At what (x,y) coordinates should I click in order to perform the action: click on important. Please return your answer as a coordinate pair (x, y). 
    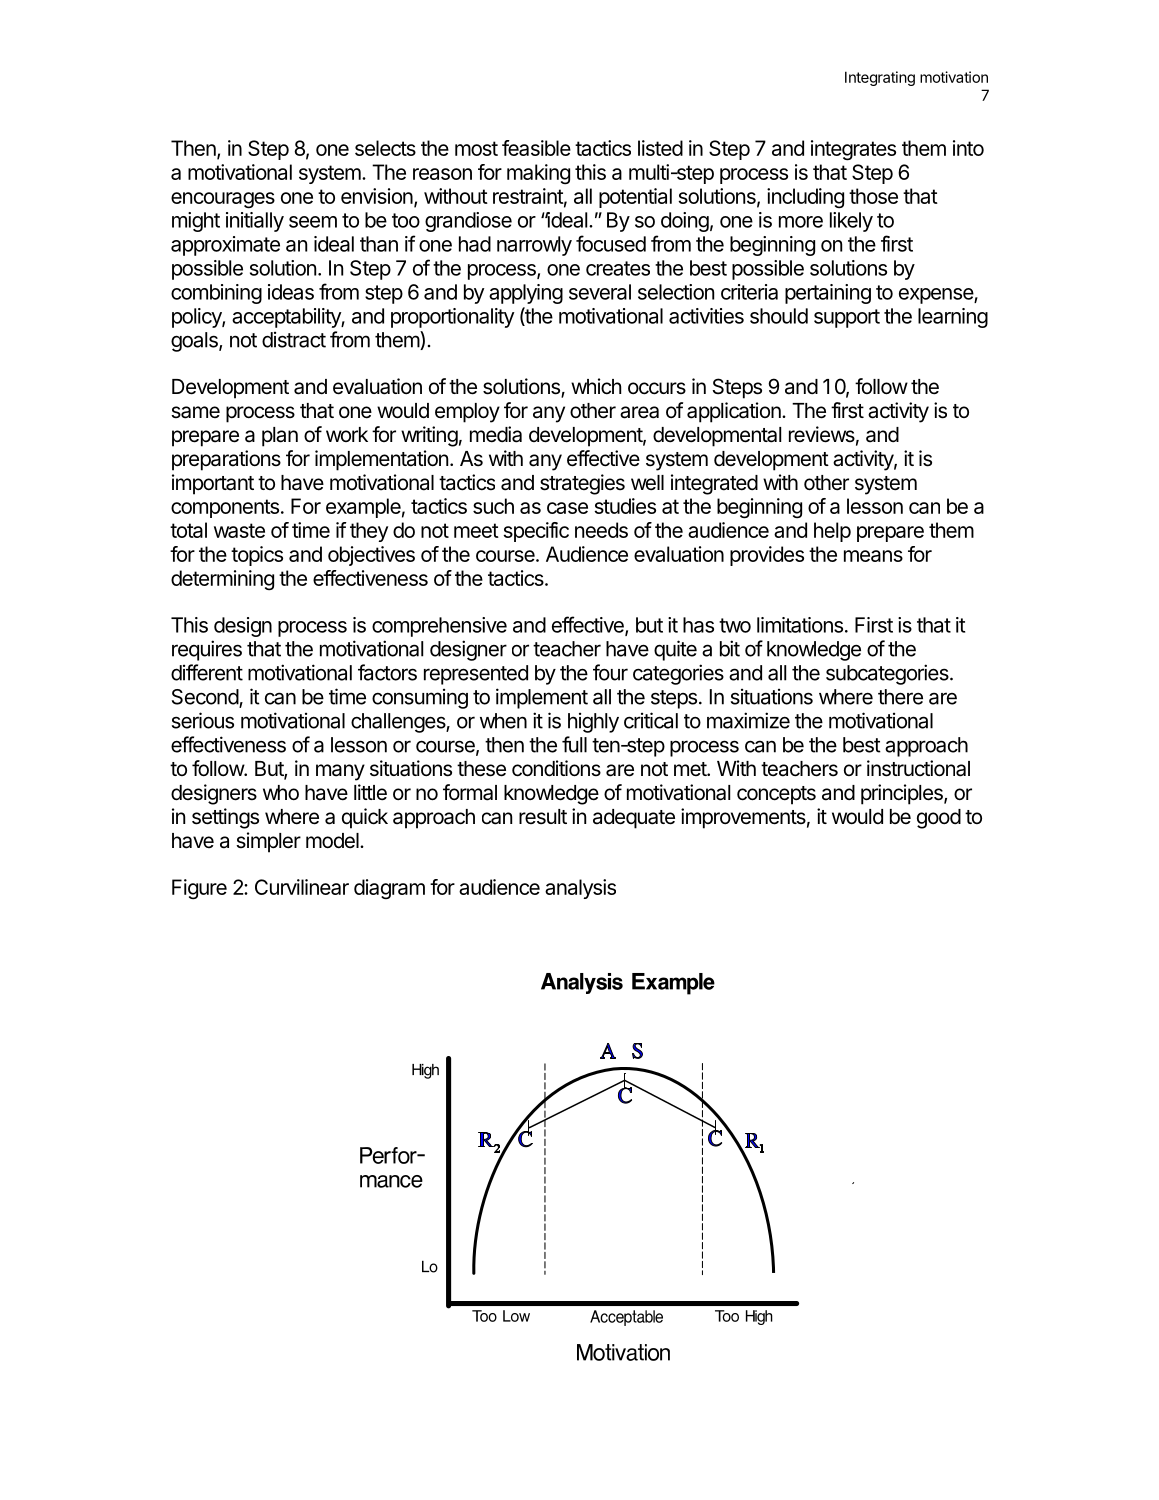
    Looking at the image, I should click on (213, 484).
